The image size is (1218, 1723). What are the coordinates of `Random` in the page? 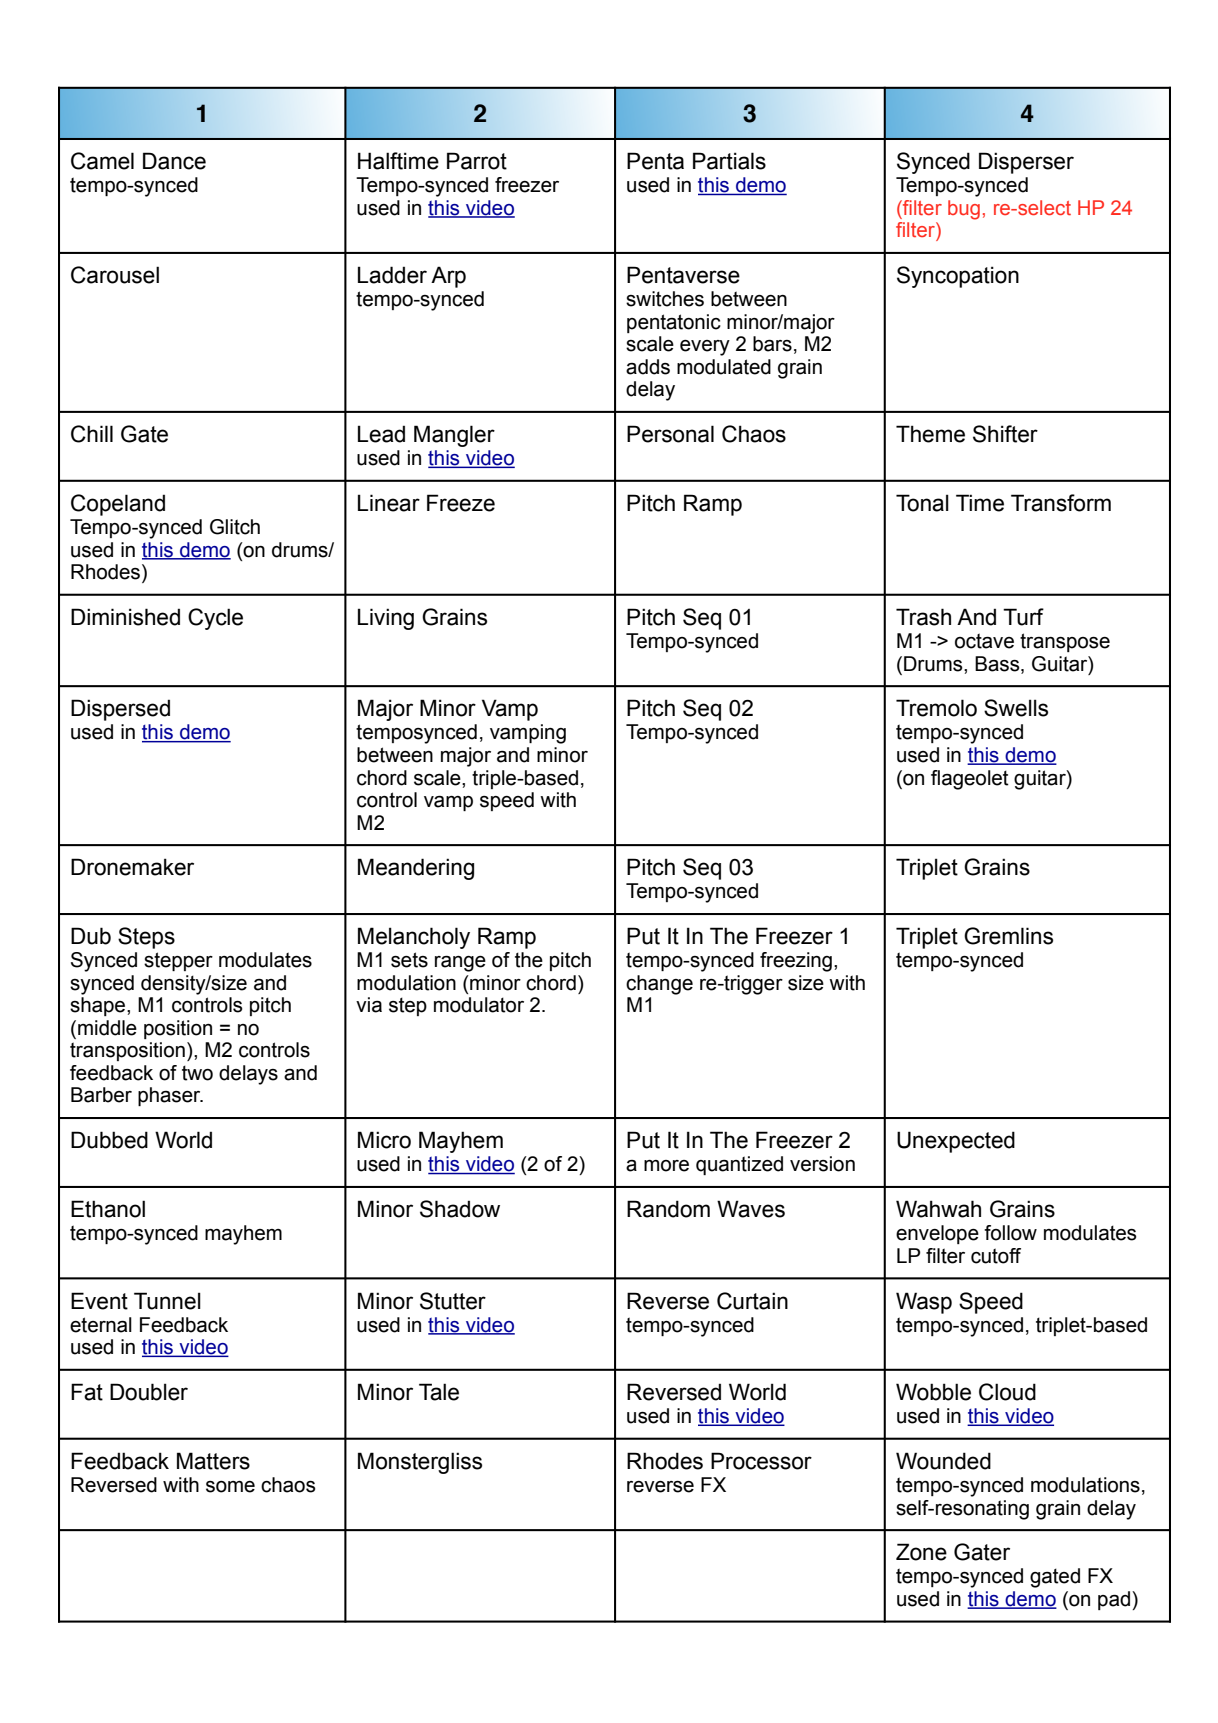 It's located at (668, 1209).
